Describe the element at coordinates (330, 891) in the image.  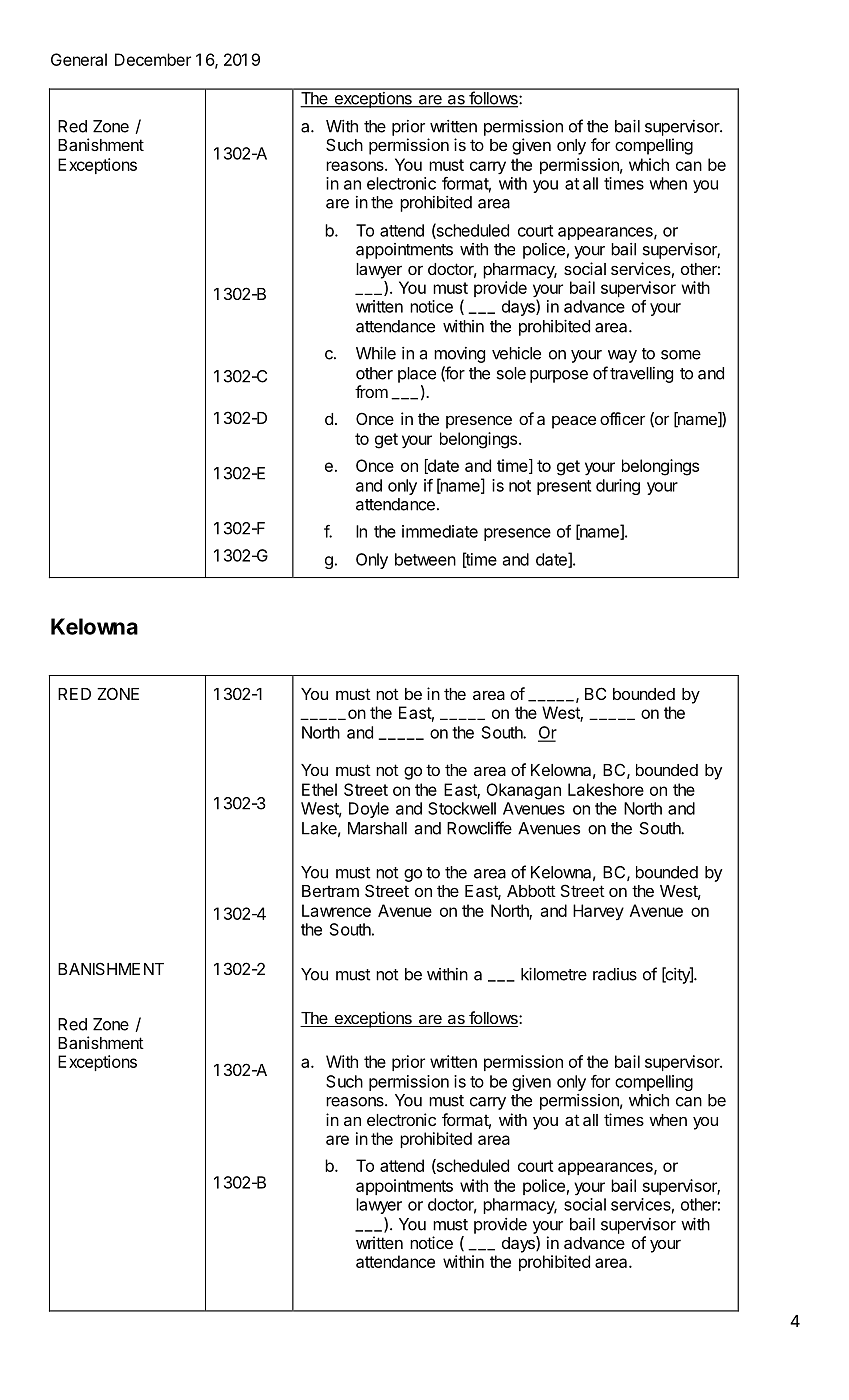
I see `Bertram` at that location.
